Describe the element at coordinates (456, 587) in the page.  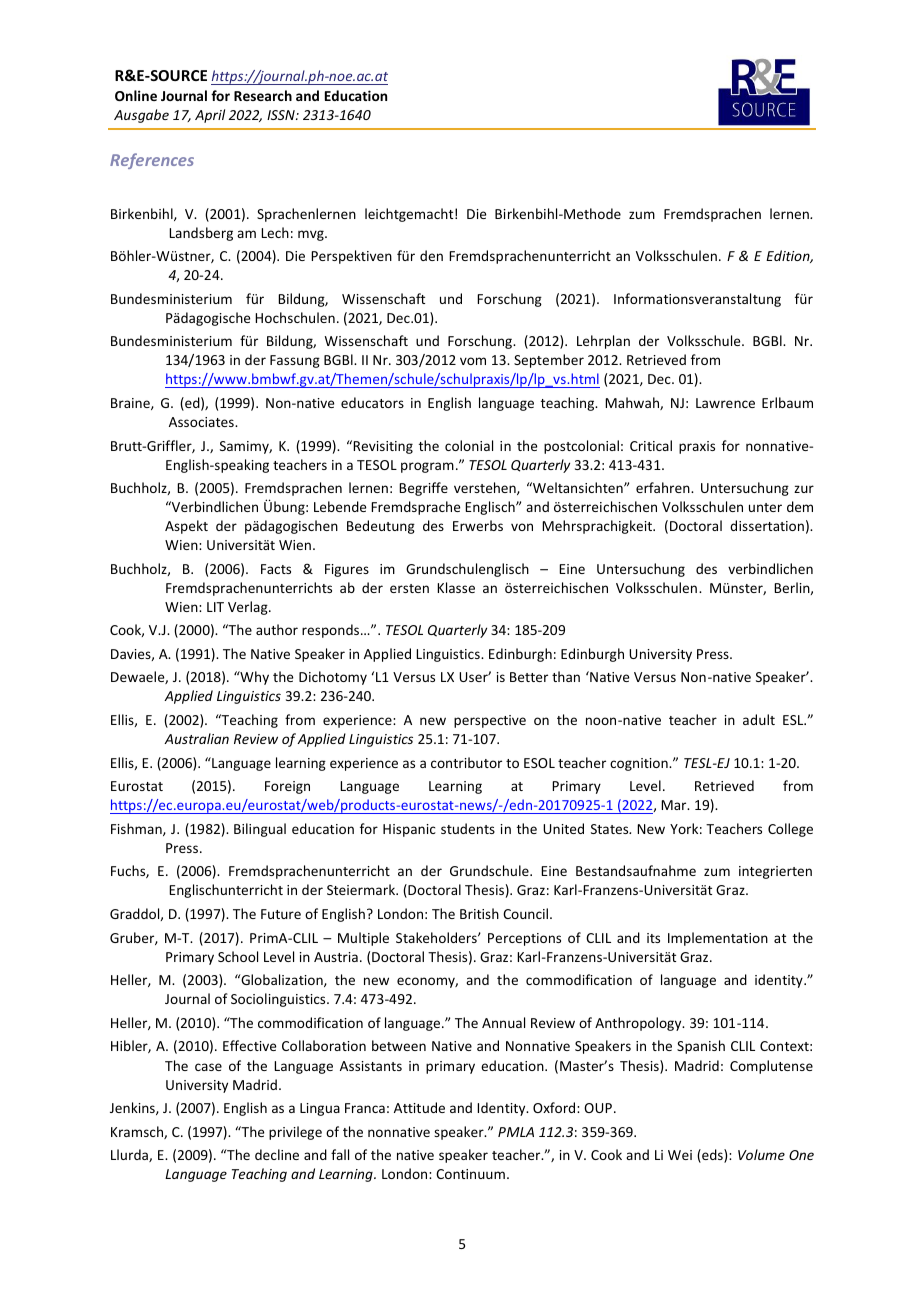
I see `Klasse` at that location.
